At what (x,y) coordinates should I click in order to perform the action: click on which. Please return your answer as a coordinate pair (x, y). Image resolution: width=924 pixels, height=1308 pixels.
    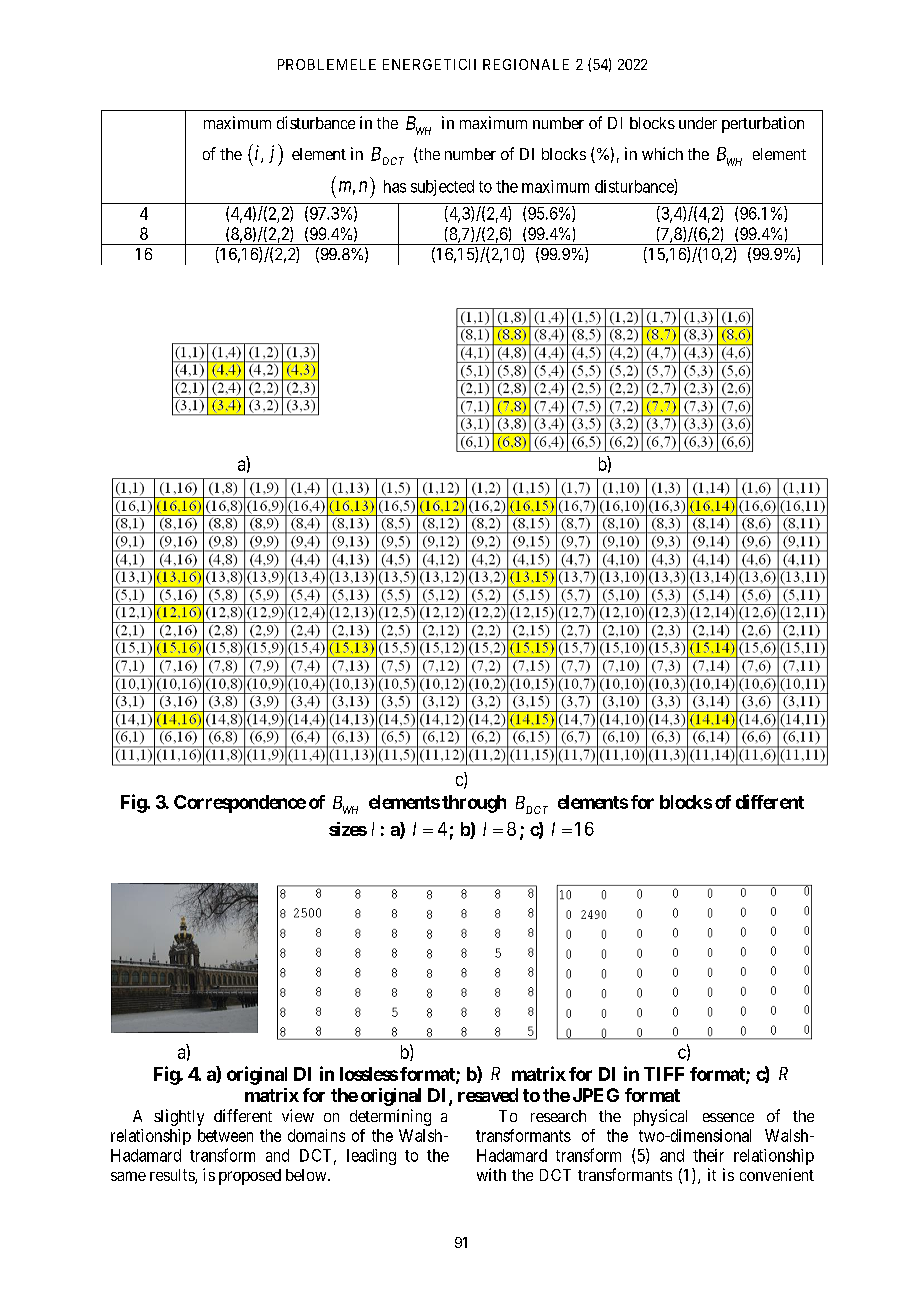
    Looking at the image, I should click on (662, 153).
